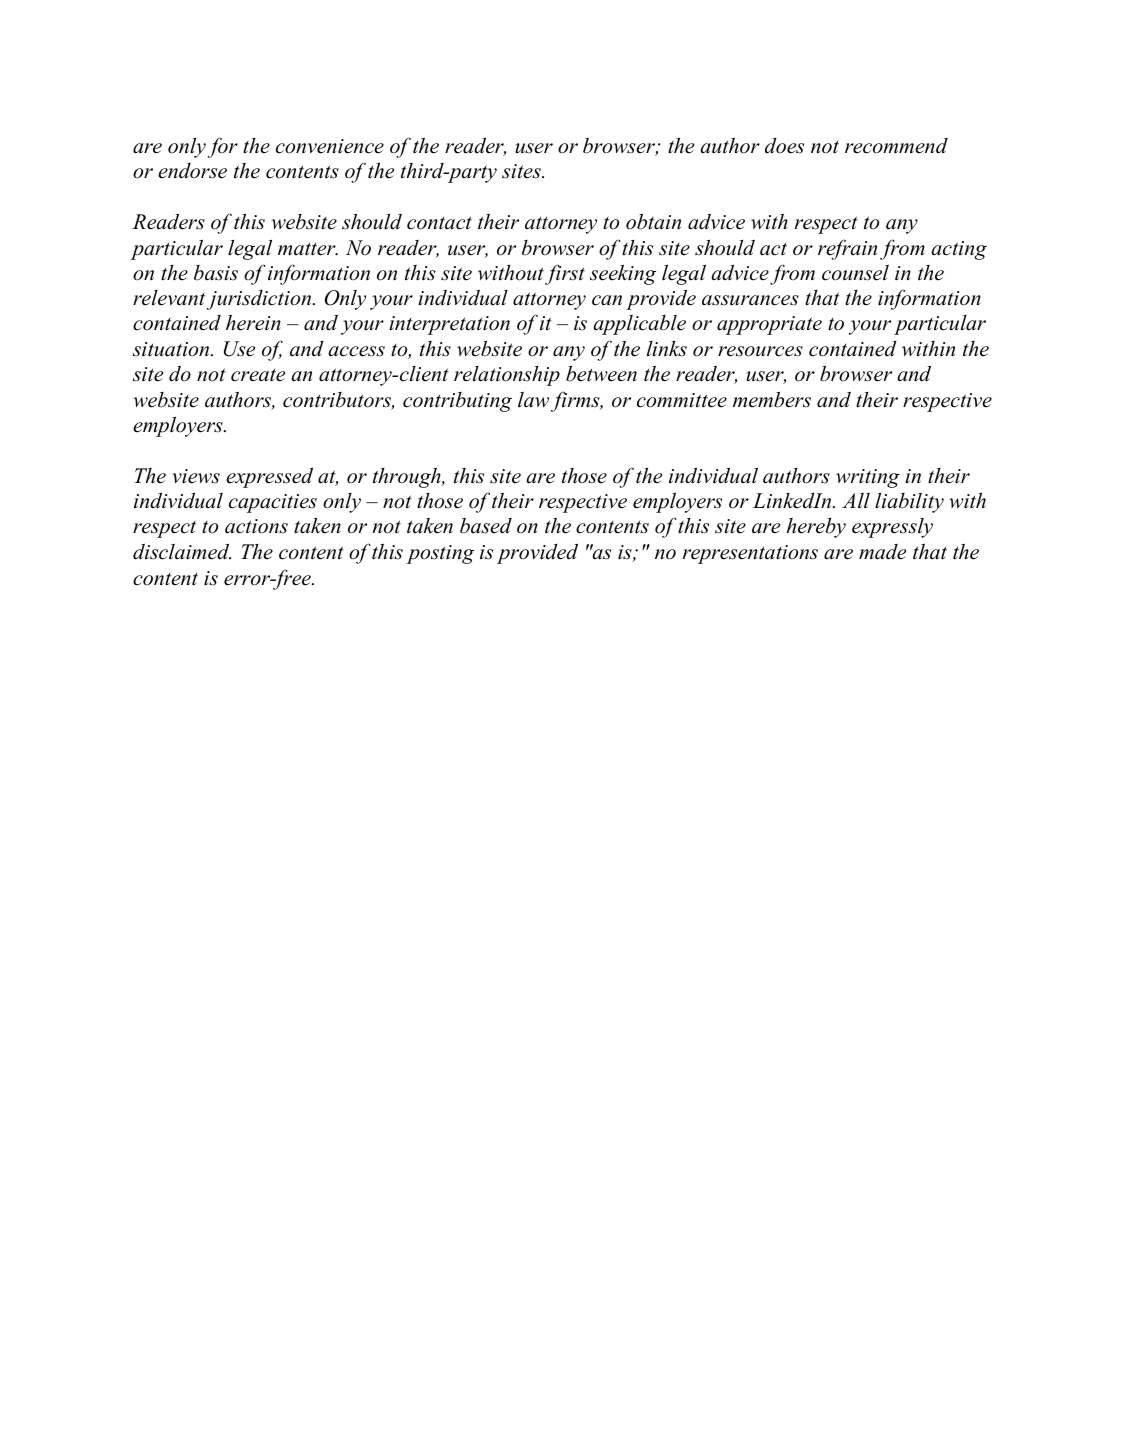 The height and width of the screenshot is (1454, 1124). I want to click on does, so click(784, 146).
